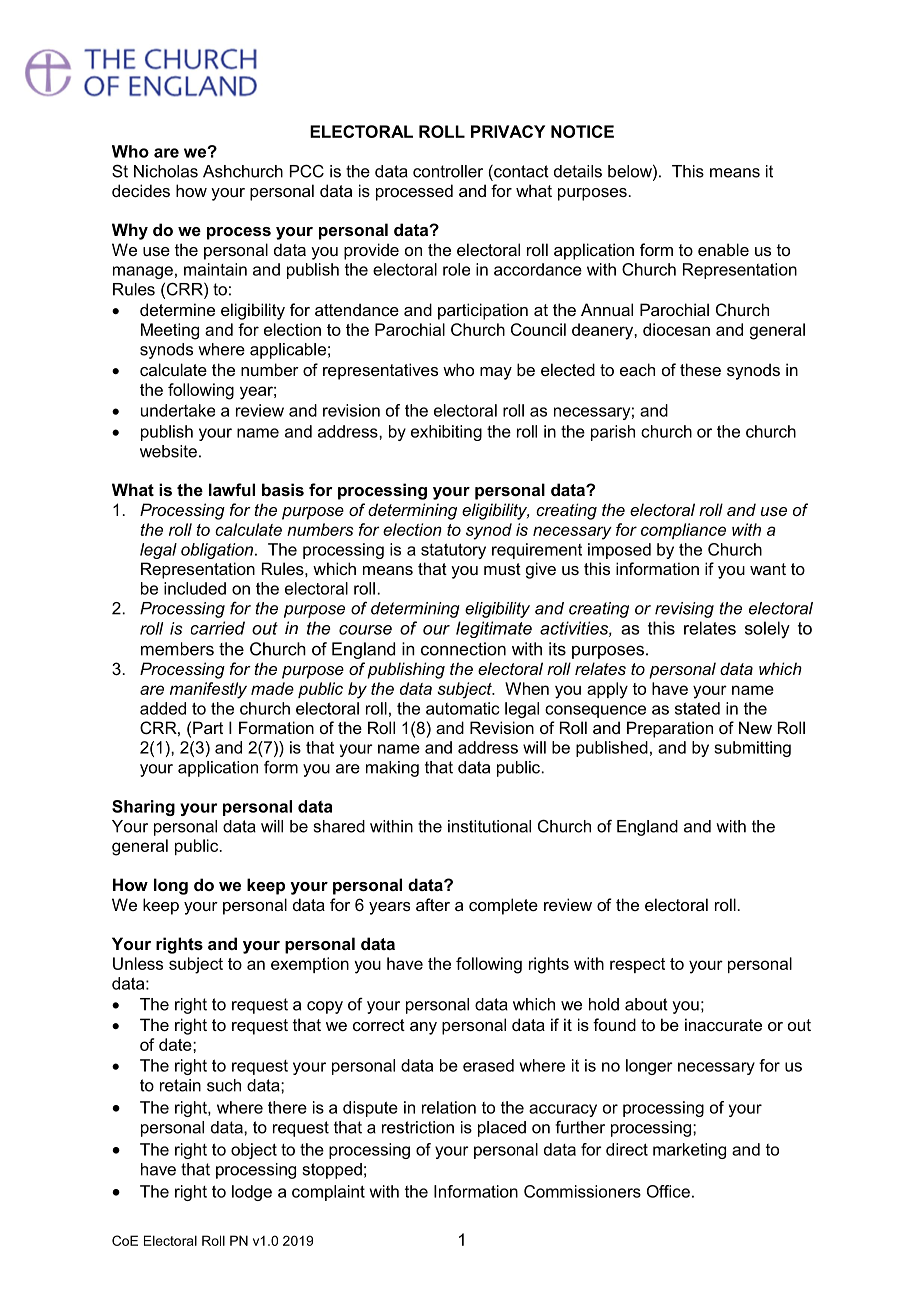  Describe the element at coordinates (177, 649) in the screenshot. I see `members` at that location.
